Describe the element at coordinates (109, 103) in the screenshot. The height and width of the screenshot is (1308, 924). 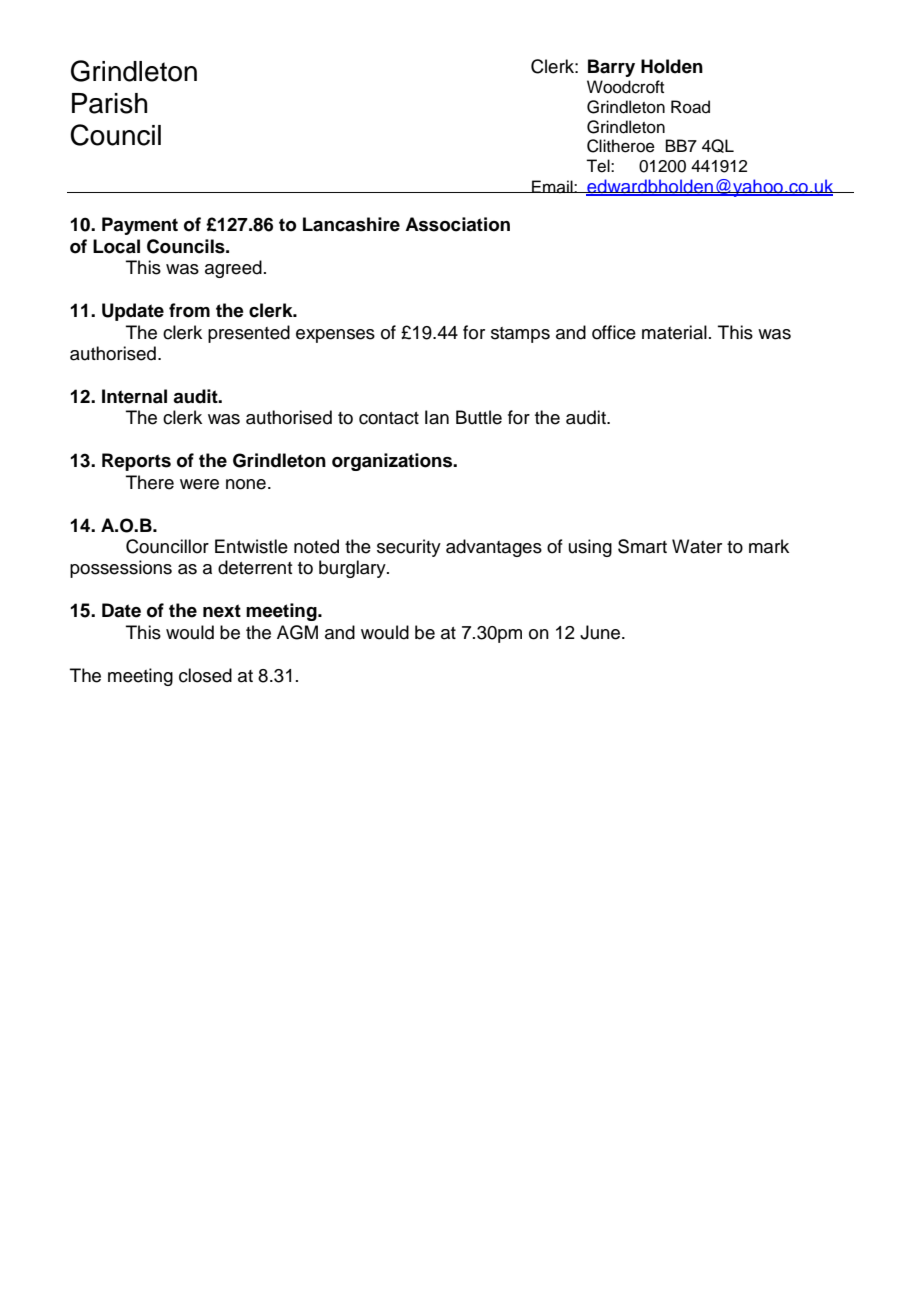
I see `Parish` at that location.
